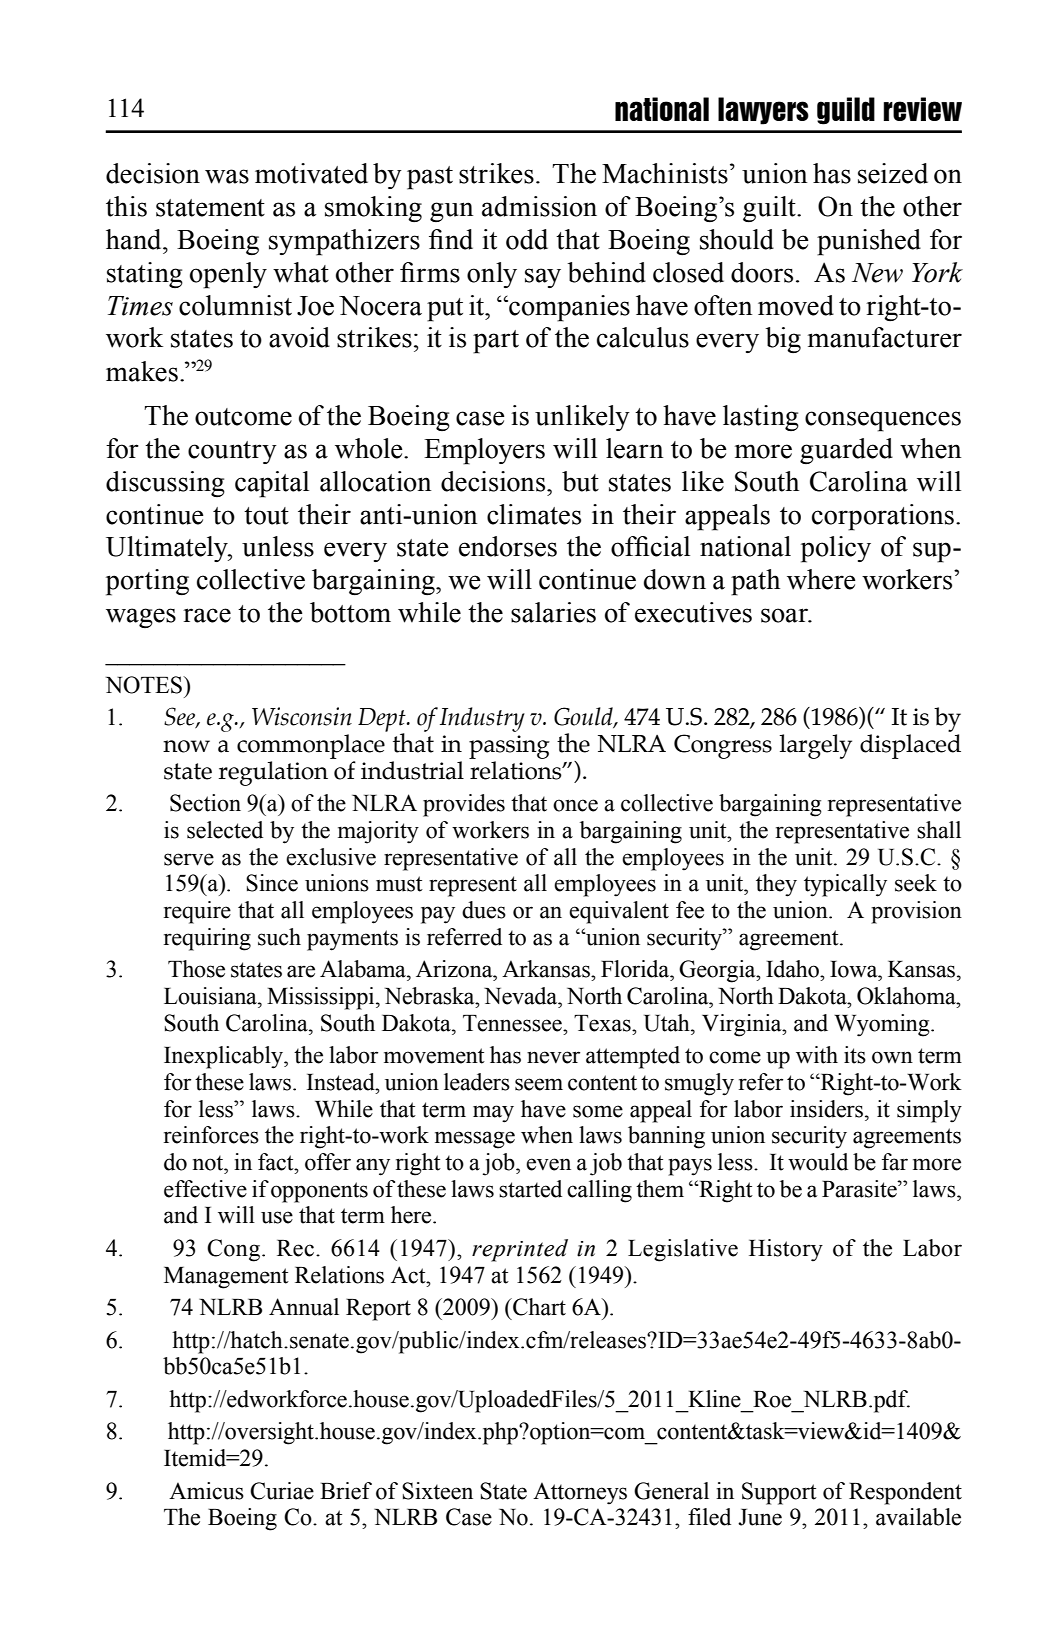 The height and width of the document is (1635, 1058). What do you see at coordinates (227, 176) in the document?
I see `was` at bounding box center [227, 176].
